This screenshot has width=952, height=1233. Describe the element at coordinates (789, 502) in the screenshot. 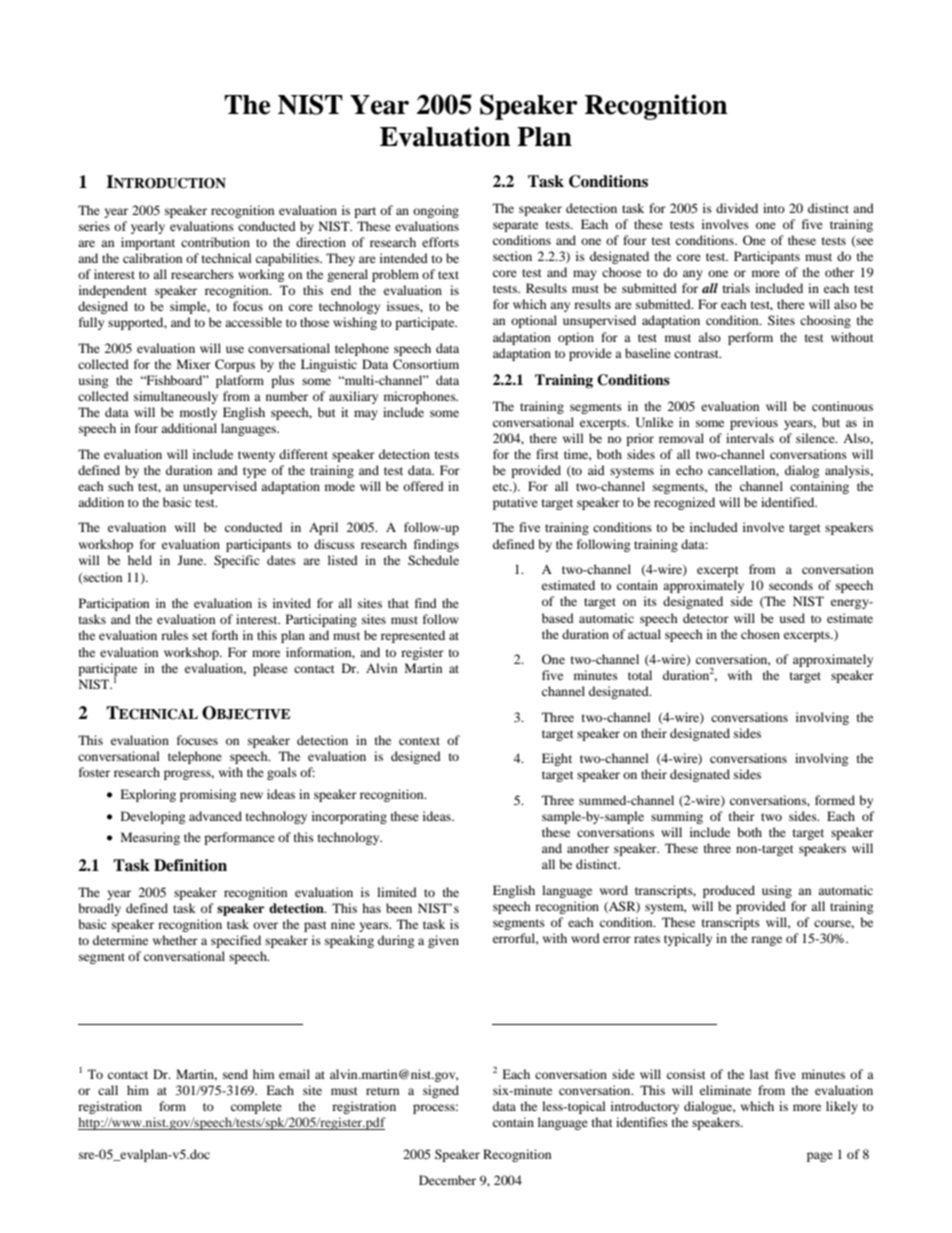

I see `identified` at that location.
